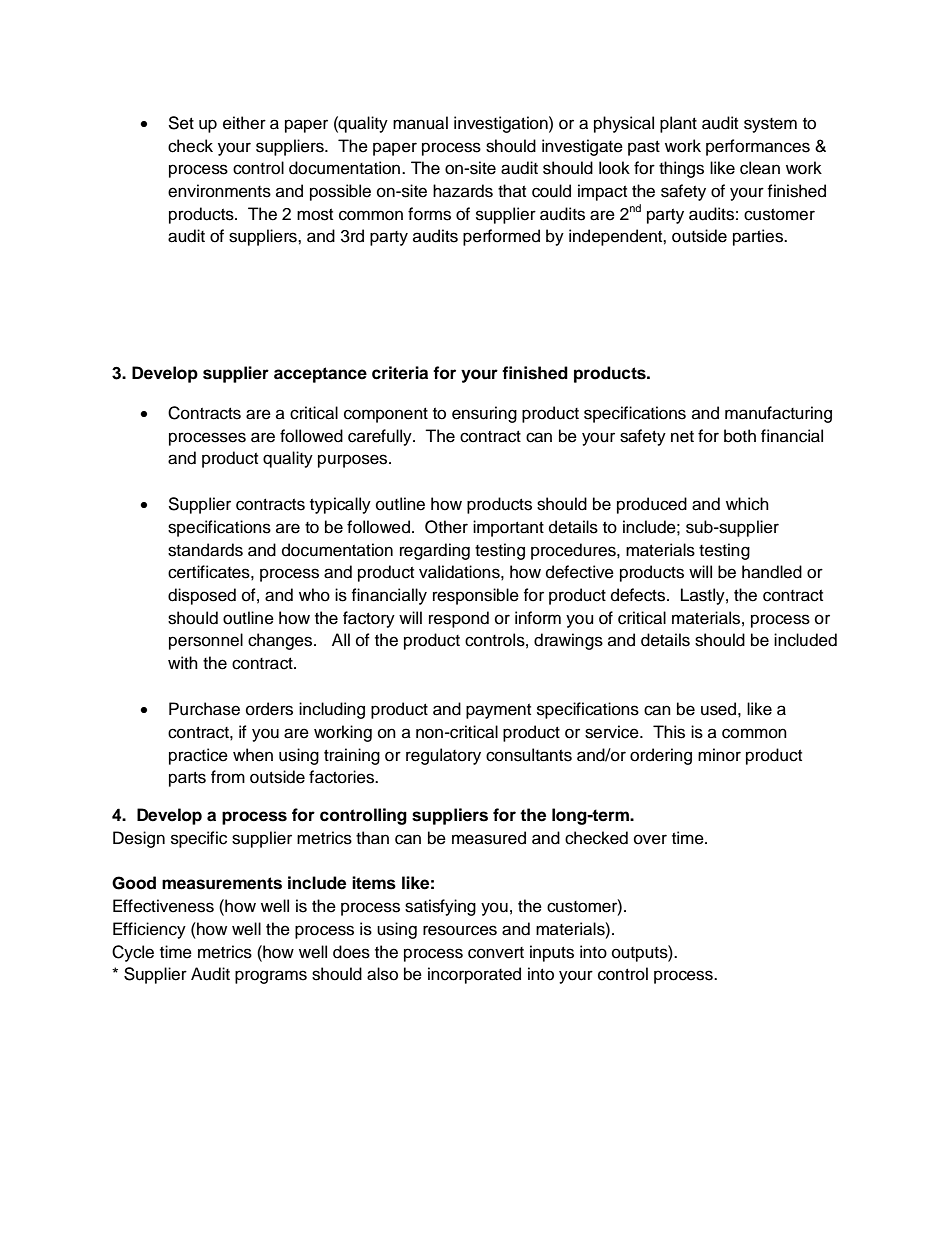 The height and width of the document is (1233, 952). Describe the element at coordinates (681, 169) in the document. I see `things` at that location.
